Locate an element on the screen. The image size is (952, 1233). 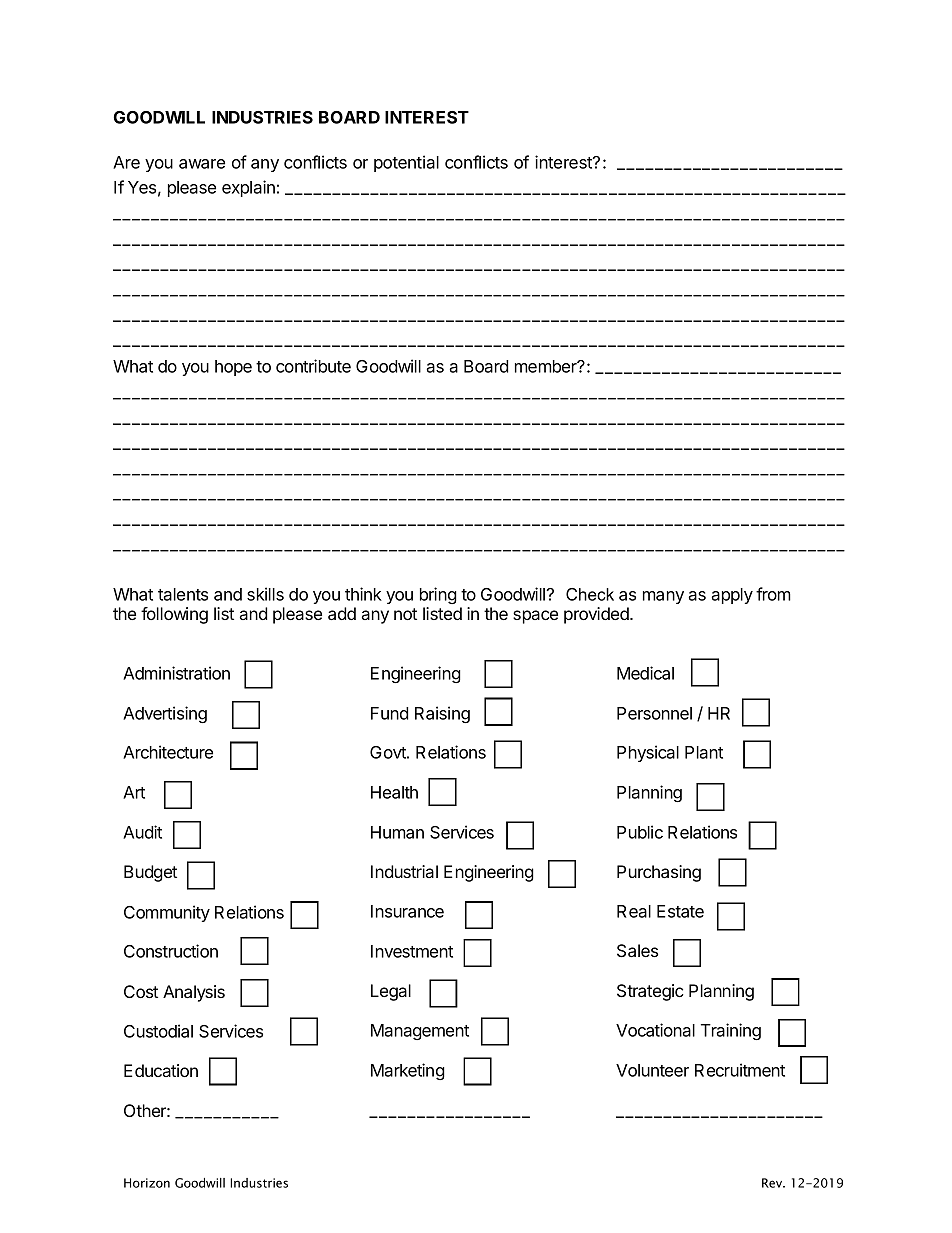
apply is located at coordinates (732, 596).
